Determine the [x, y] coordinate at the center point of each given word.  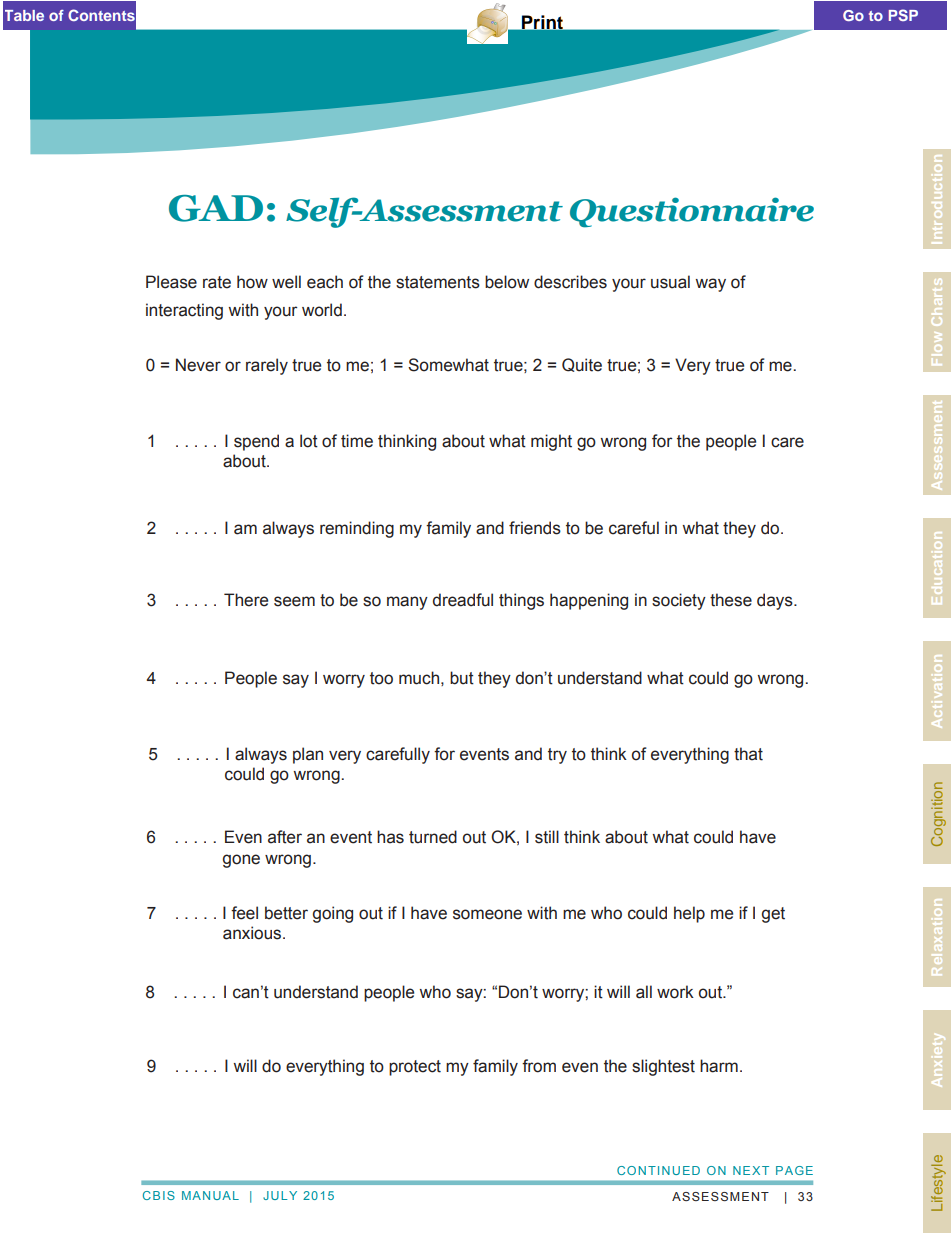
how [252, 282]
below [507, 282]
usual [670, 282]
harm [719, 1066]
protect [415, 1068]
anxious [253, 933]
